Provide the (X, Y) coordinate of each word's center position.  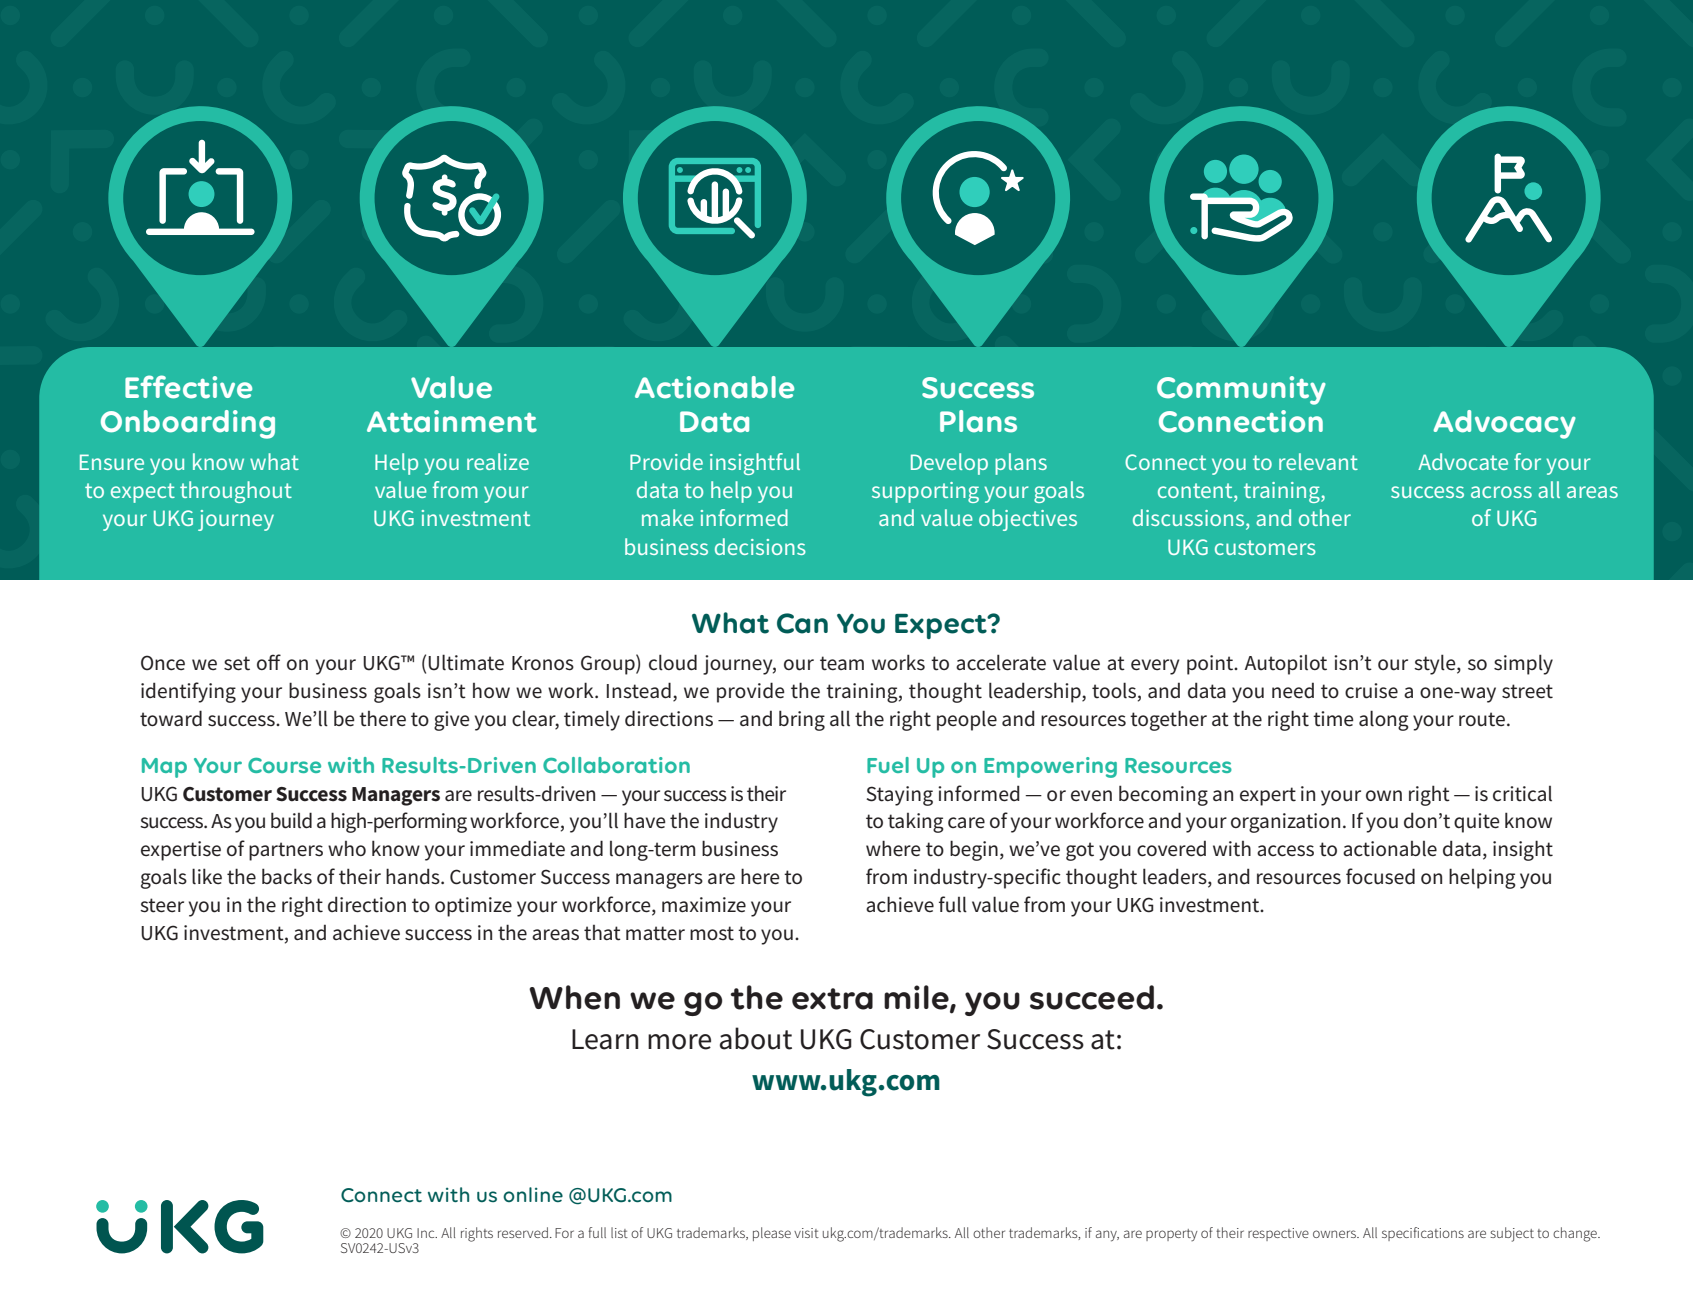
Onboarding (188, 424)
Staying (899, 796)
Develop (949, 464)
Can (802, 623)
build (291, 820)
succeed (1092, 997)
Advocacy (1504, 424)
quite (1477, 823)
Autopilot (1285, 665)
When (574, 997)
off (269, 662)
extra (832, 999)
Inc (427, 1233)
